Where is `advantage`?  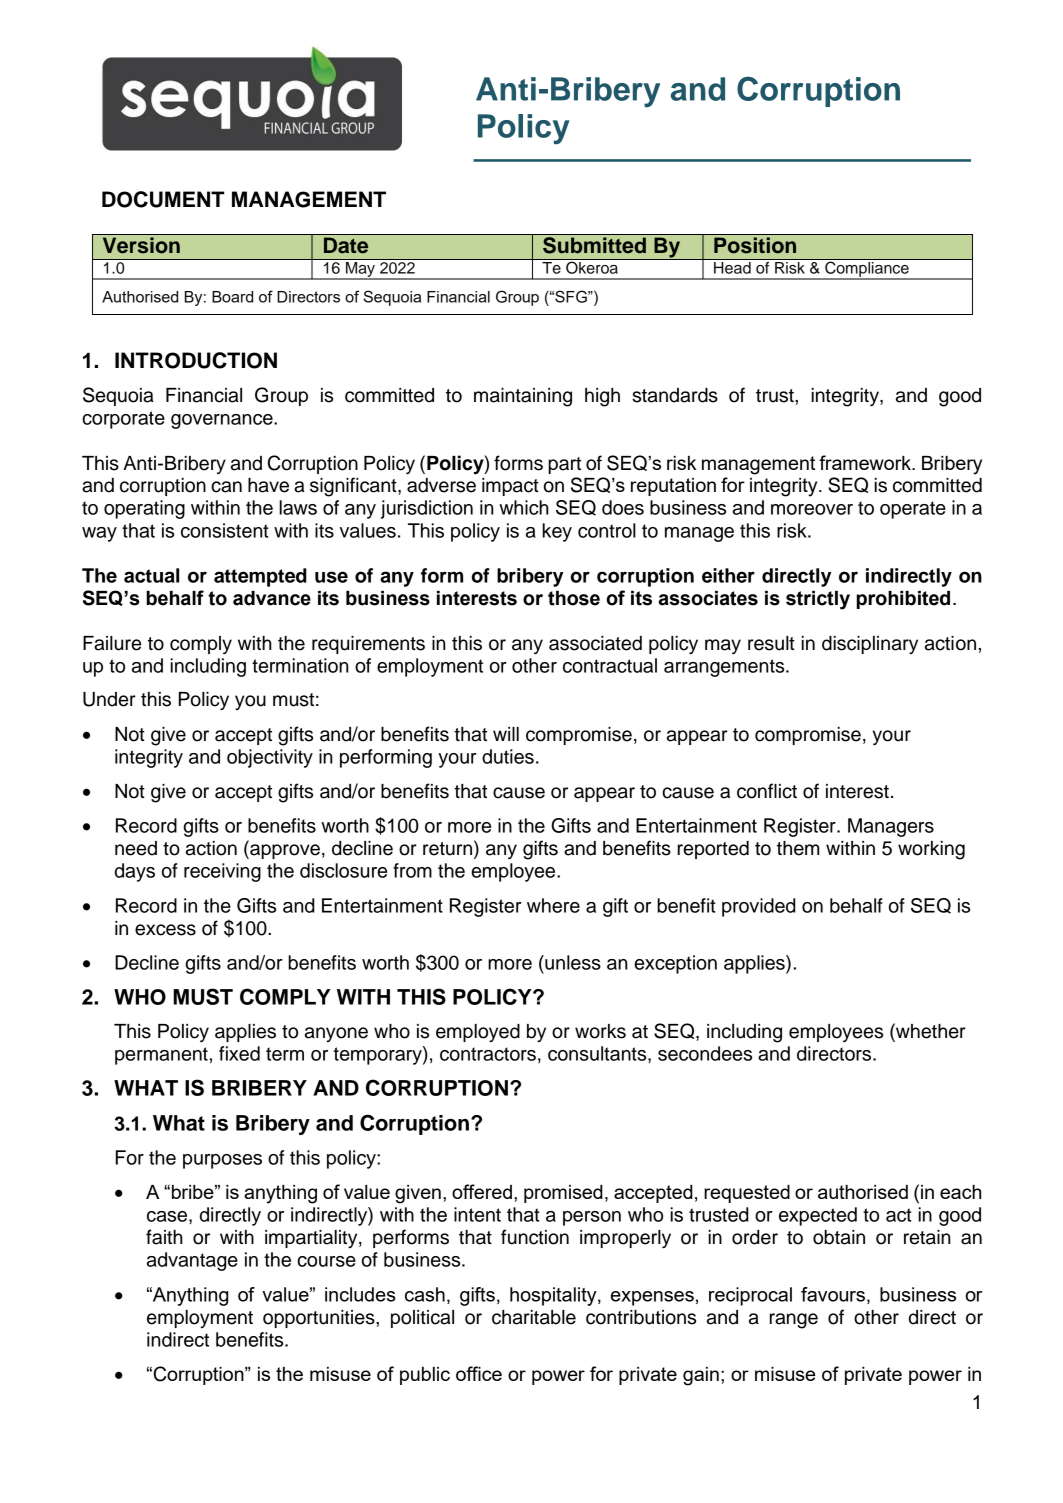 advantage is located at coordinates (192, 1261).
